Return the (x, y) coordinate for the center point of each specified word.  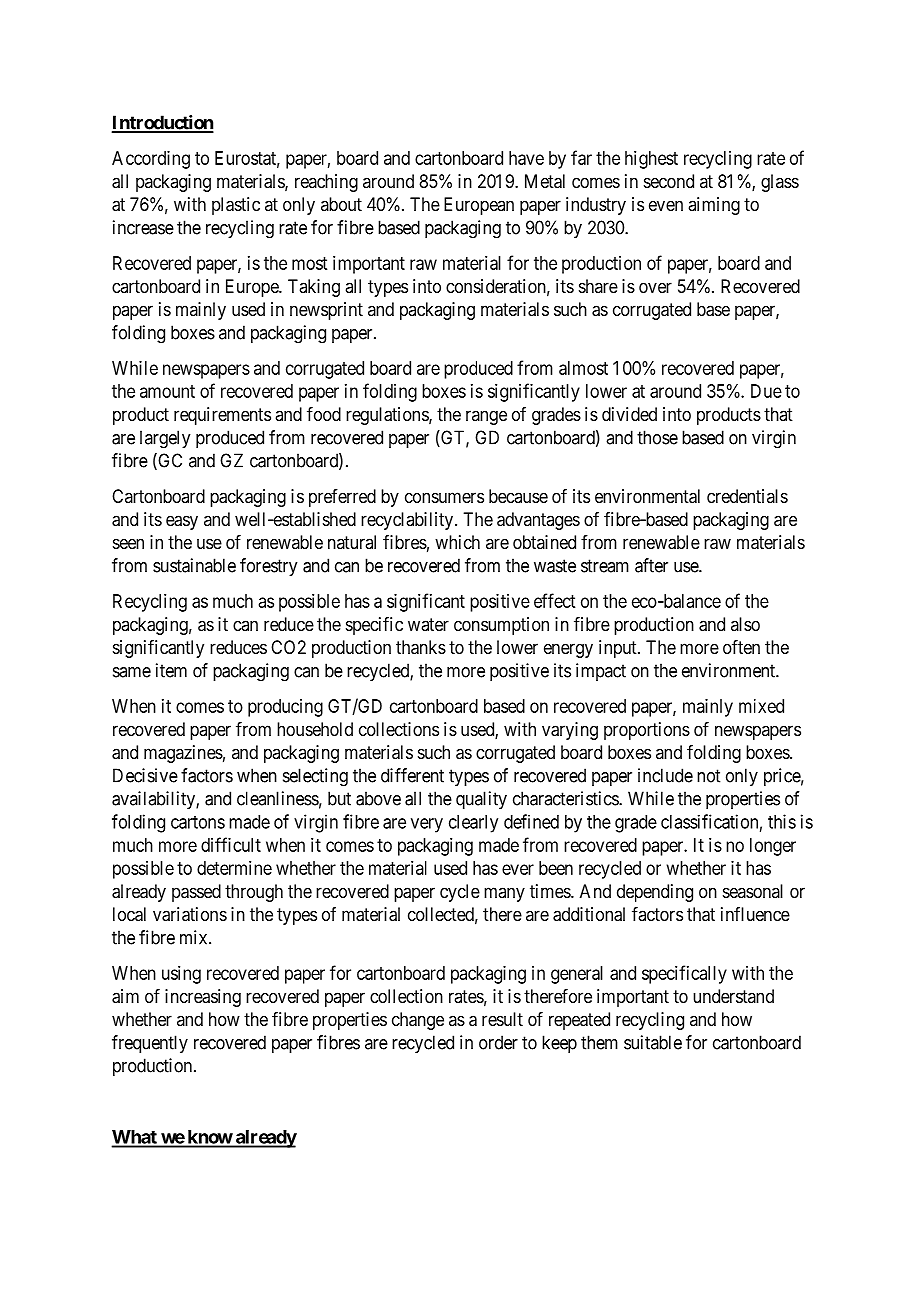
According (151, 160)
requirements (222, 416)
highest (651, 160)
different (412, 775)
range (486, 417)
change (418, 1021)
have (526, 158)
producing (285, 708)
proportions (647, 731)
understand (733, 996)
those (657, 437)
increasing (203, 998)
